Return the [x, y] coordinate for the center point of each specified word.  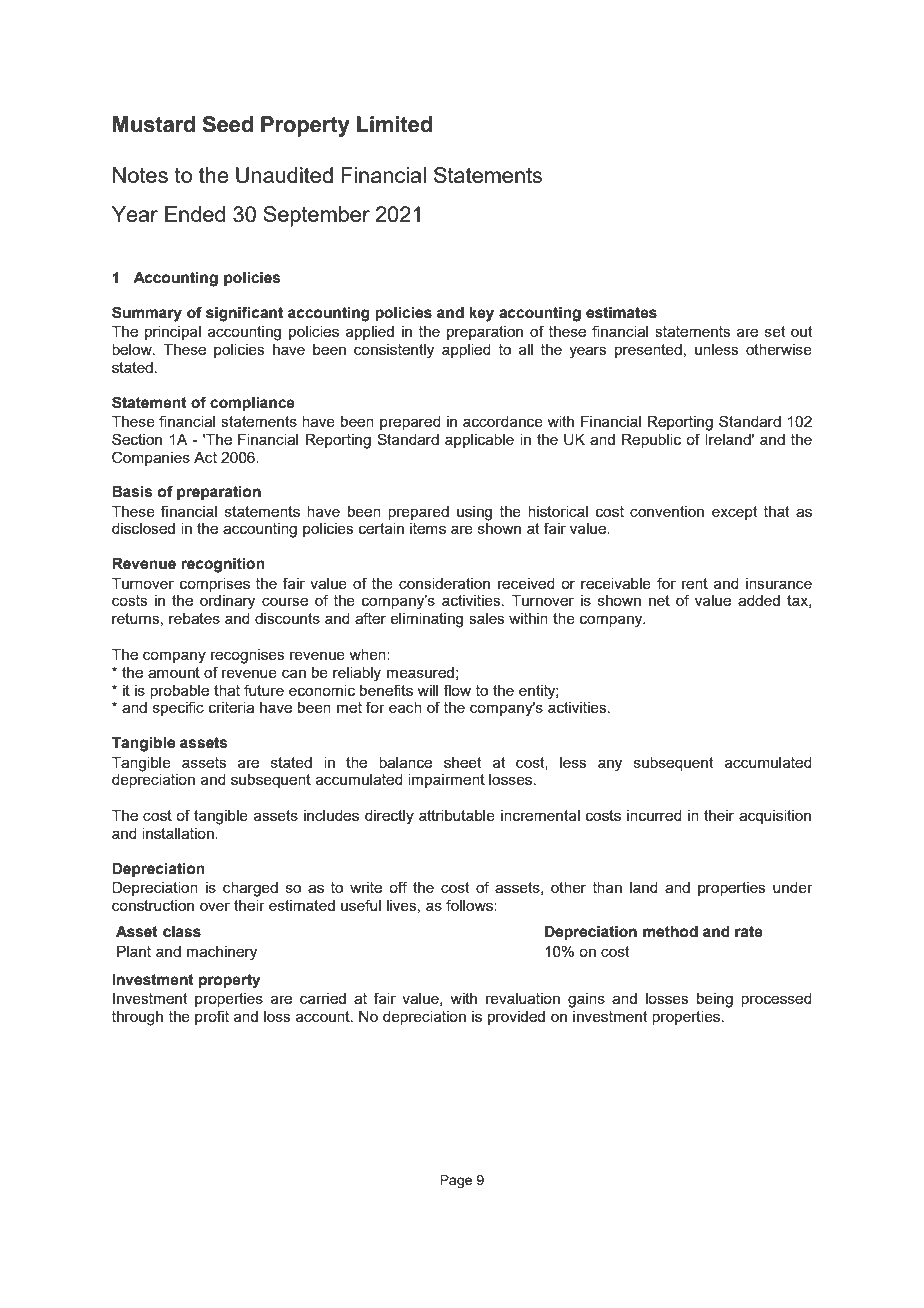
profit [212, 1017]
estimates [621, 313]
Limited [394, 124]
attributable [457, 815]
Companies [151, 458]
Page [456, 1181]
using [474, 513]
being [715, 1000]
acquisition [775, 817]
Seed [227, 124]
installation [179, 833]
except [735, 513]
